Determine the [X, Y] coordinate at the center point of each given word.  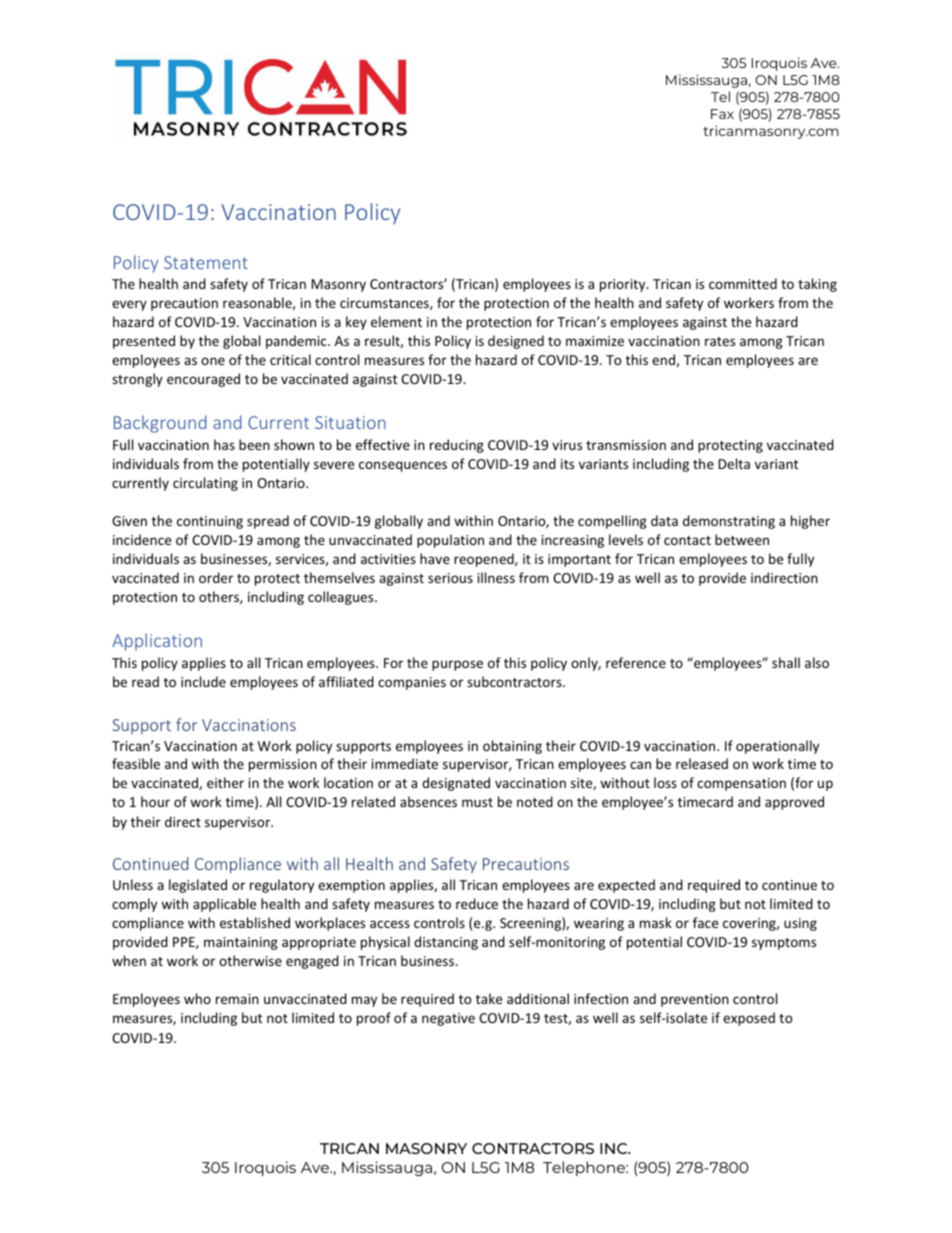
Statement [206, 262]
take [489, 998]
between [742, 539]
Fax [722, 114]
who [197, 998]
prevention [695, 1000]
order [216, 577]
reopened [485, 560]
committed [743, 283]
